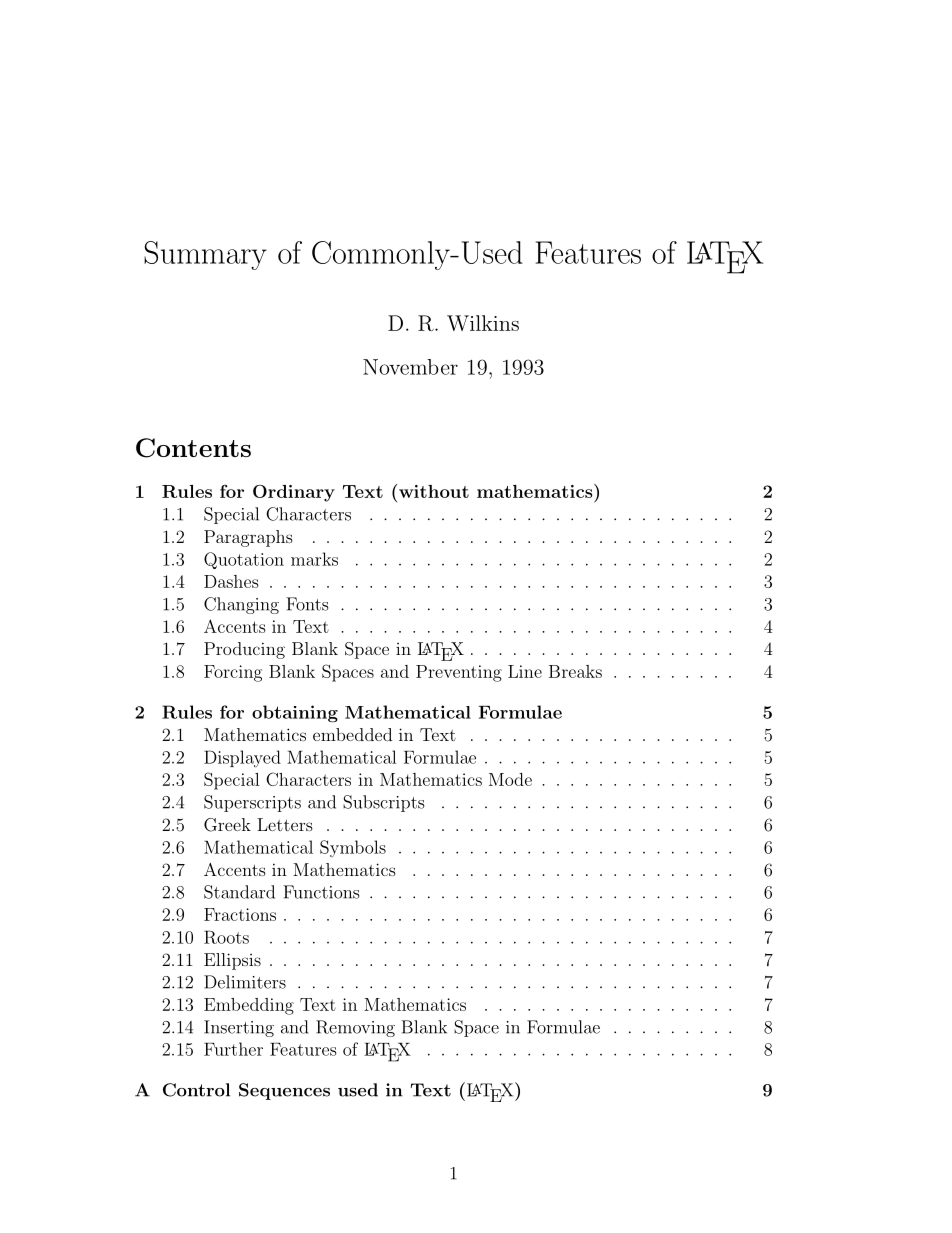 This page has height=1233, width=952. I want to click on November, so click(410, 367).
